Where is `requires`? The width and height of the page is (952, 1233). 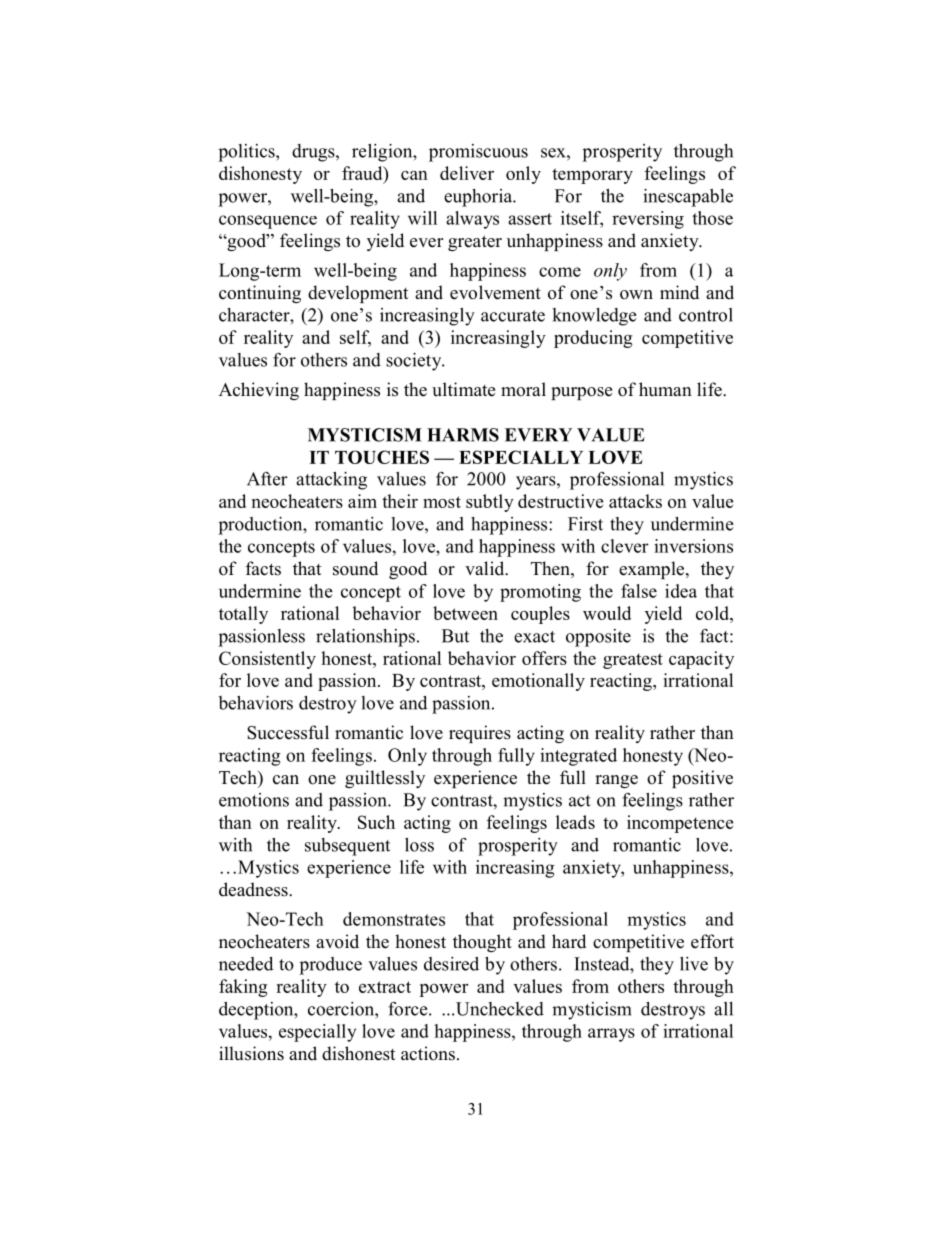 requires is located at coordinates (480, 734).
